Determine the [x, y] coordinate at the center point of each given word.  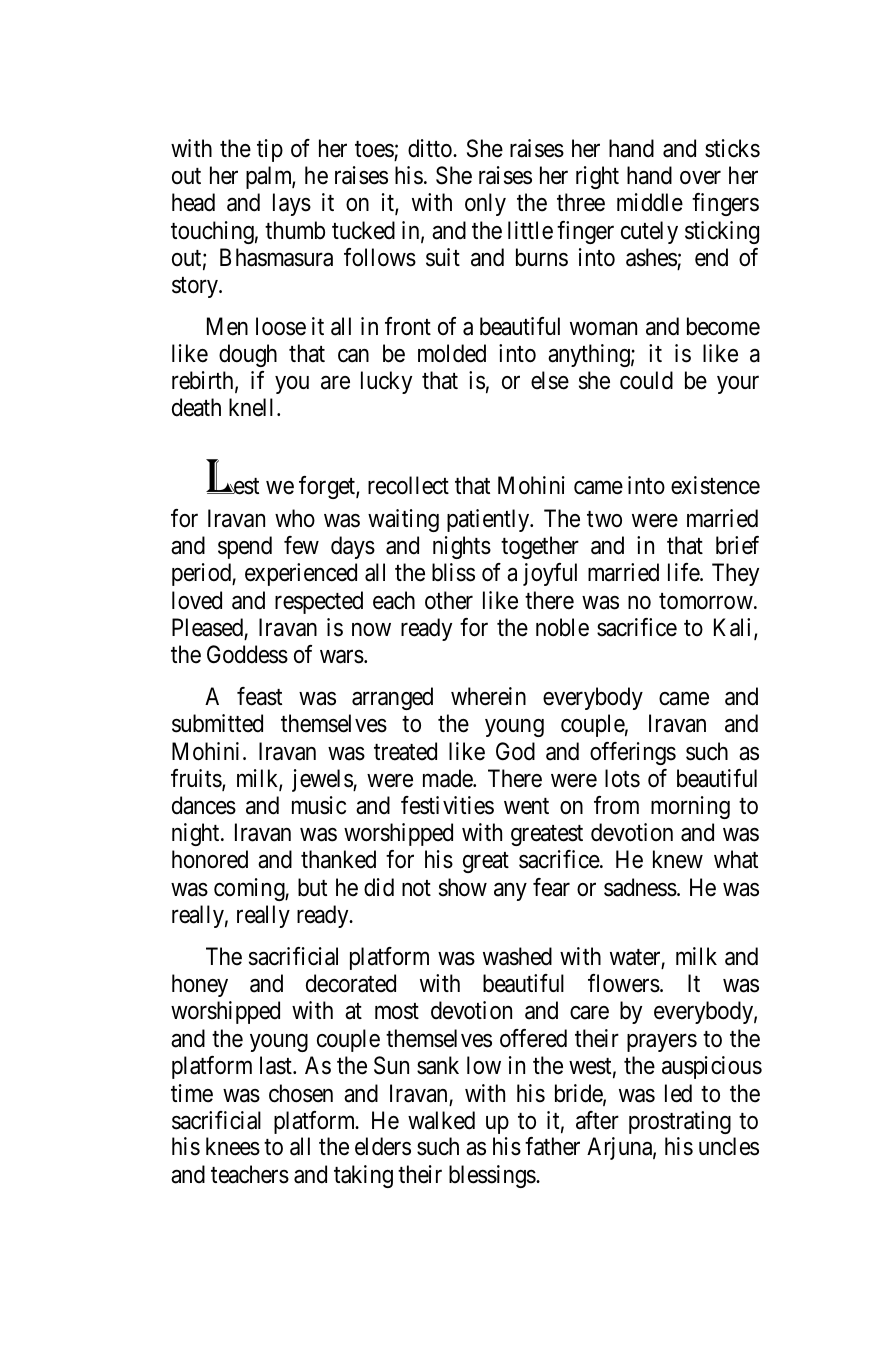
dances [204, 805]
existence [715, 485]
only [485, 204]
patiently [489, 520]
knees [233, 1146]
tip [270, 150]
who [295, 518]
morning [690, 807]
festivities [447, 805]
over [700, 178]
